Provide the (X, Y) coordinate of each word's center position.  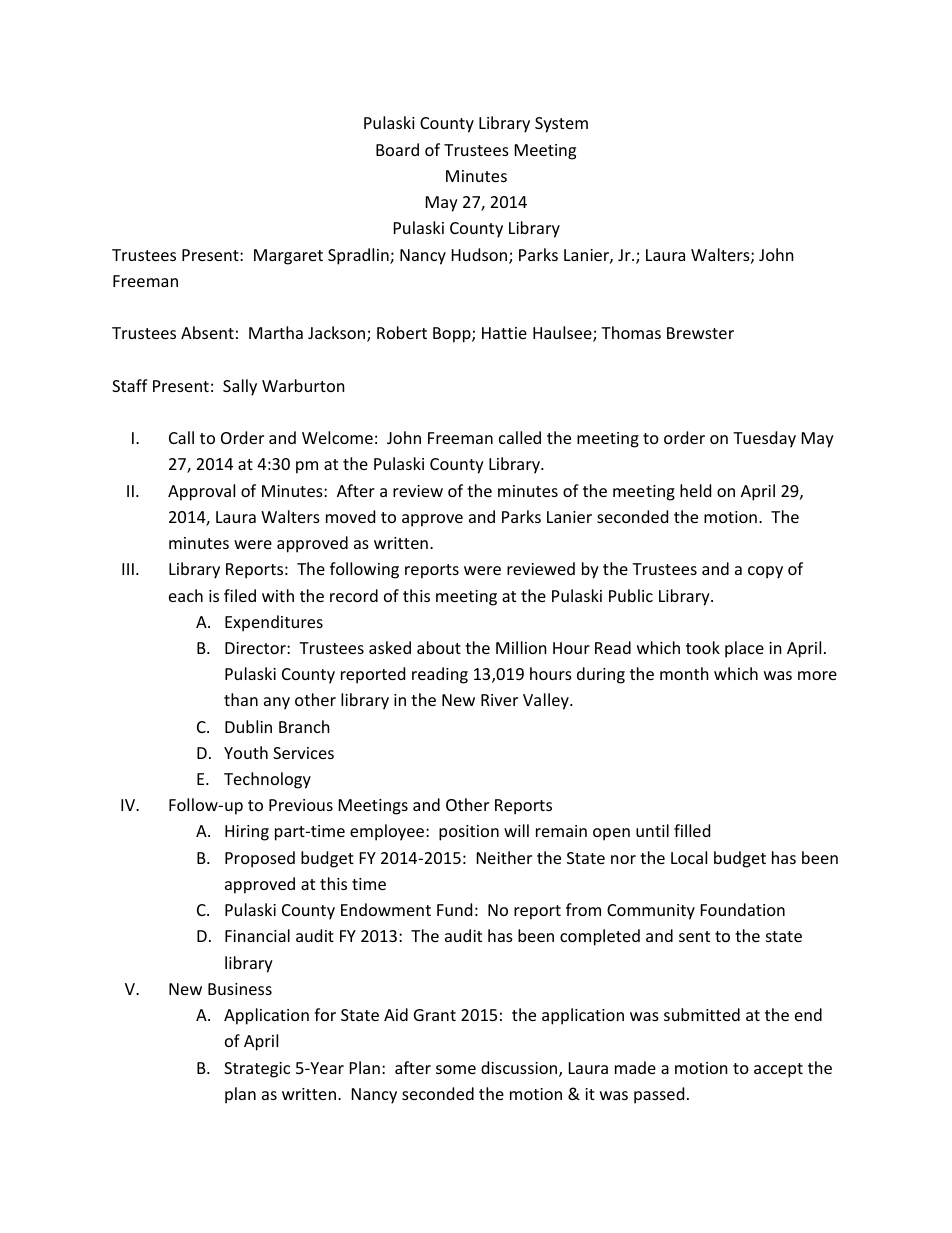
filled (692, 830)
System (561, 125)
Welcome (337, 437)
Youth (246, 752)
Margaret (288, 257)
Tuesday (764, 439)
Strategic (257, 1070)
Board (397, 149)
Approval (201, 492)
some (456, 1069)
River (499, 700)
